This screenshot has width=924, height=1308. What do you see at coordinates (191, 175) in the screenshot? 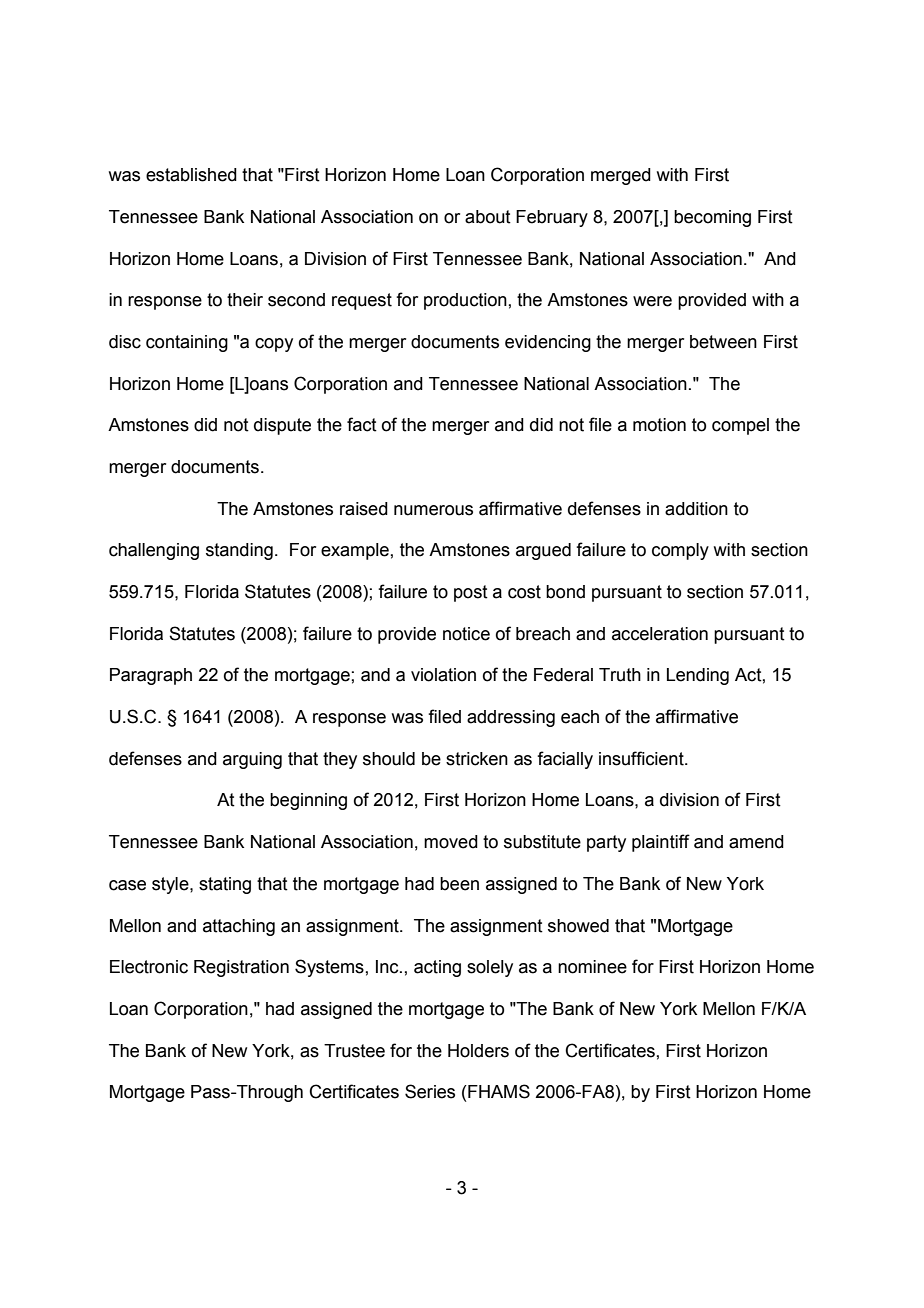
I see `established` at bounding box center [191, 175].
